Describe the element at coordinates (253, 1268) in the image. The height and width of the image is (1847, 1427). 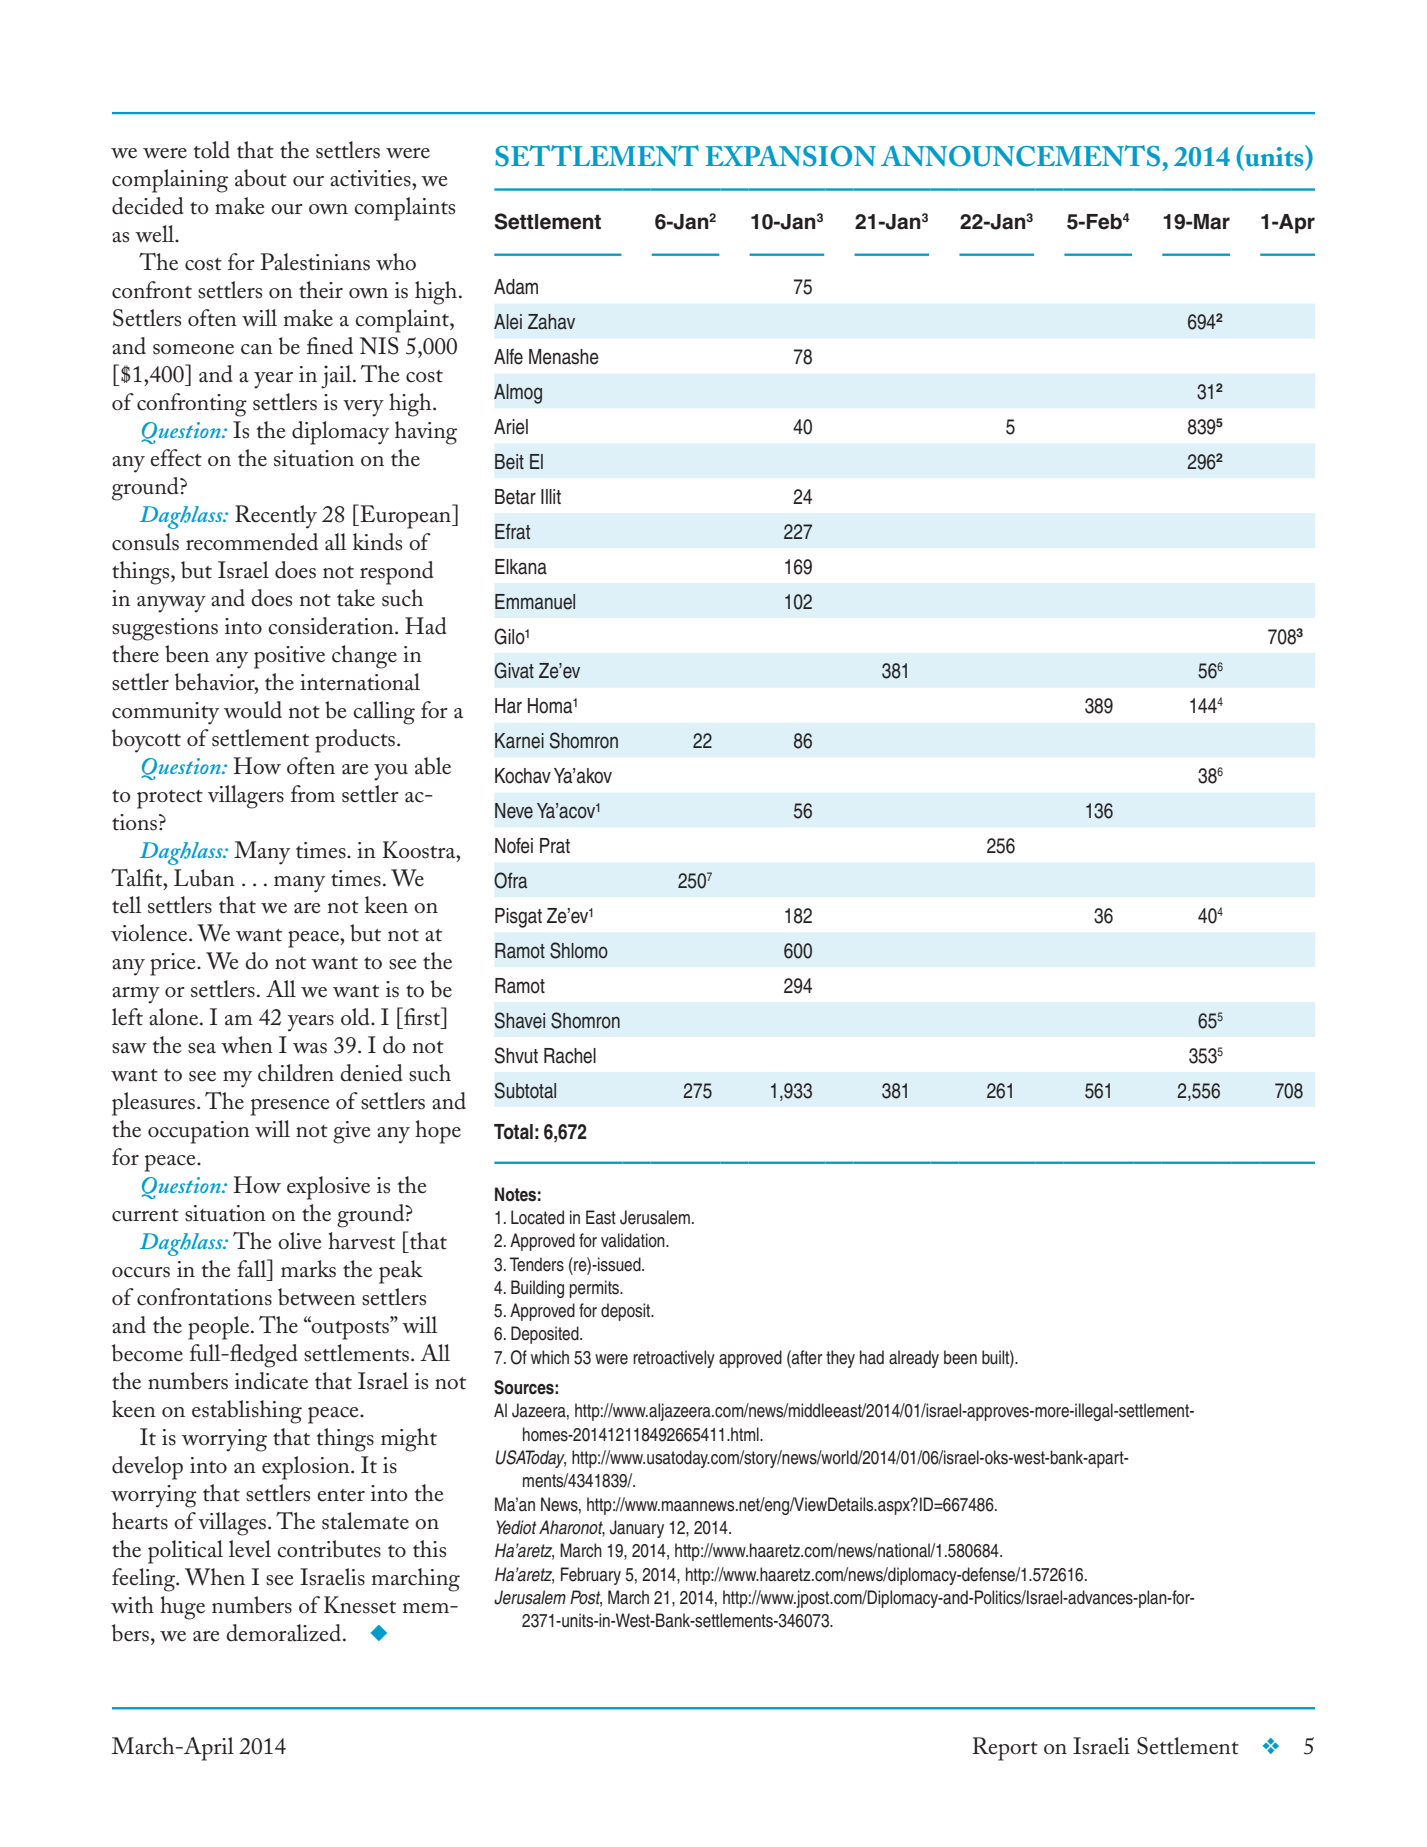
I see `fall` at that location.
